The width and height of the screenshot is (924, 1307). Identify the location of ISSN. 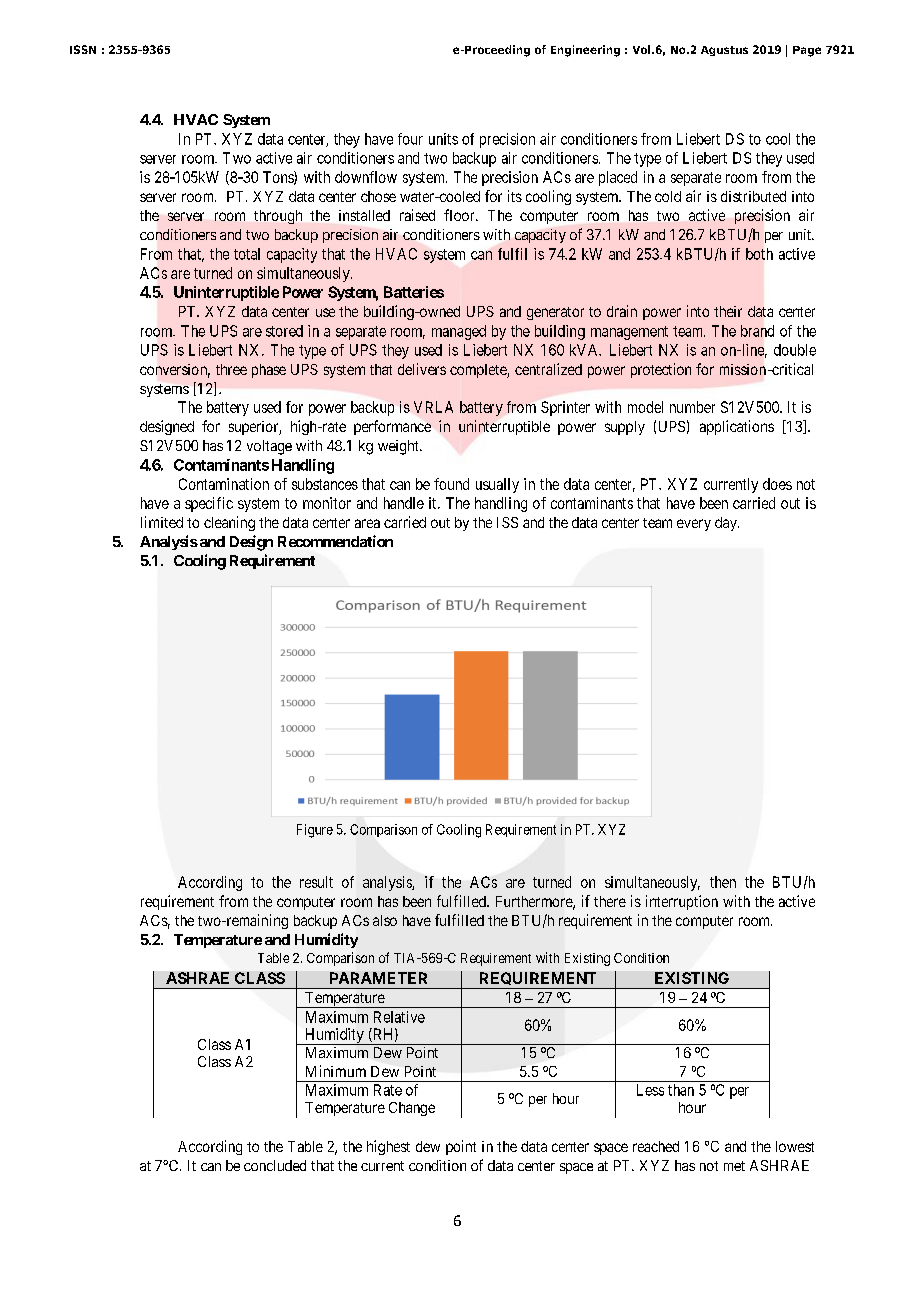
(83, 49).
